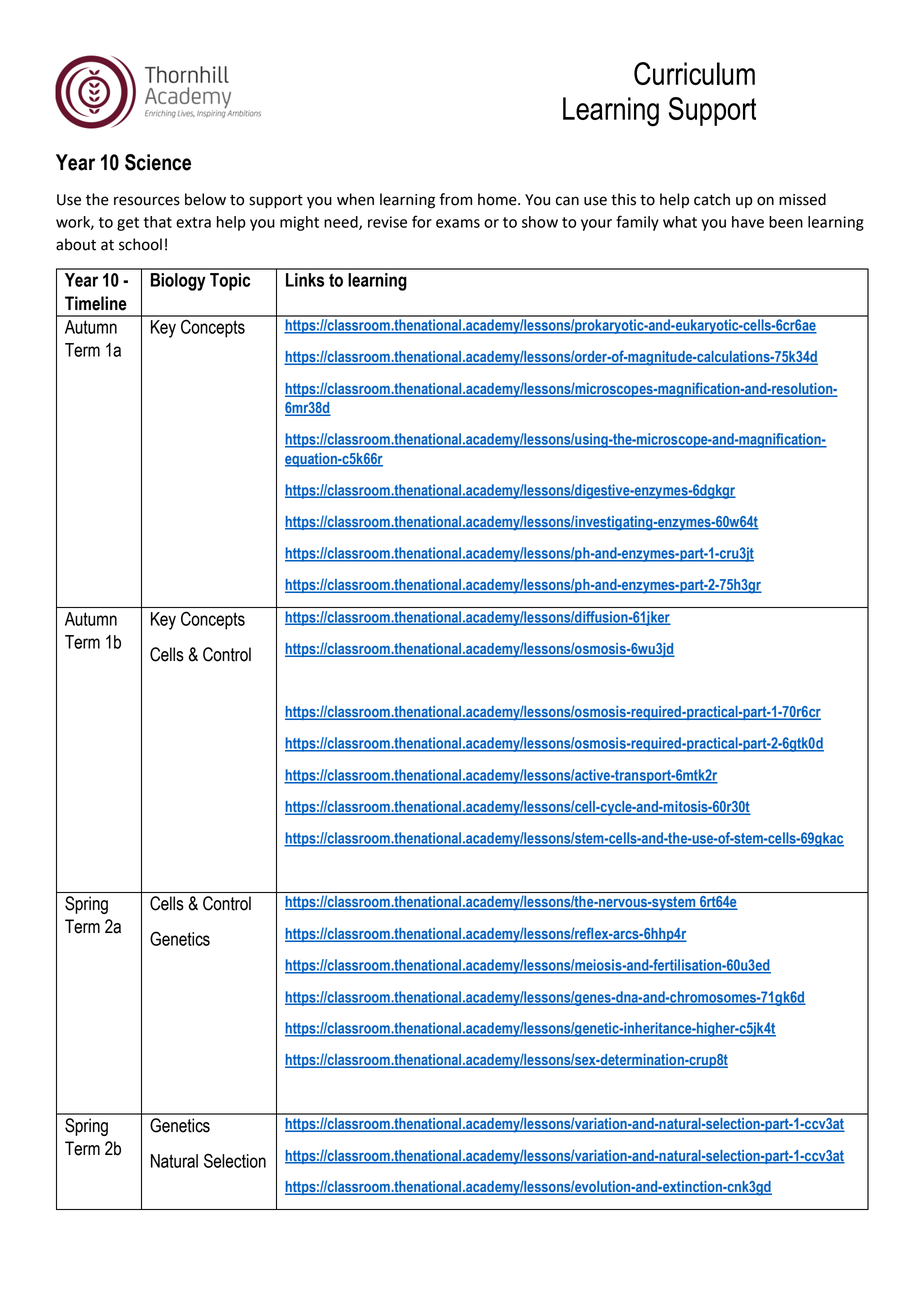 This image has width=924, height=1308. I want to click on below, so click(205, 199).
